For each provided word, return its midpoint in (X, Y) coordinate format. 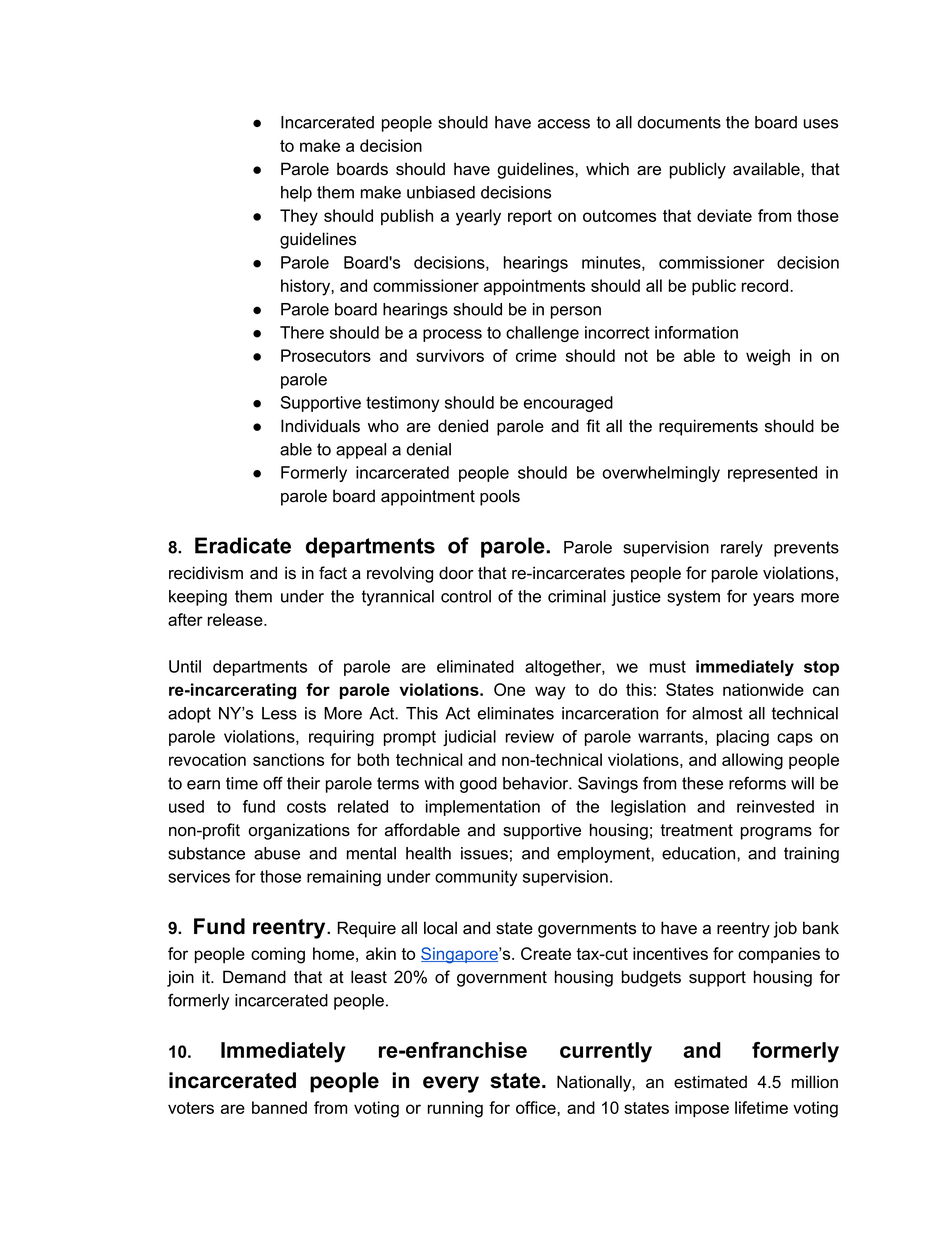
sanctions (288, 759)
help (296, 194)
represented (772, 474)
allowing (752, 761)
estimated (710, 1082)
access (564, 124)
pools (500, 497)
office (537, 1107)
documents (679, 122)
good (478, 785)
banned (279, 1107)
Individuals (320, 426)
